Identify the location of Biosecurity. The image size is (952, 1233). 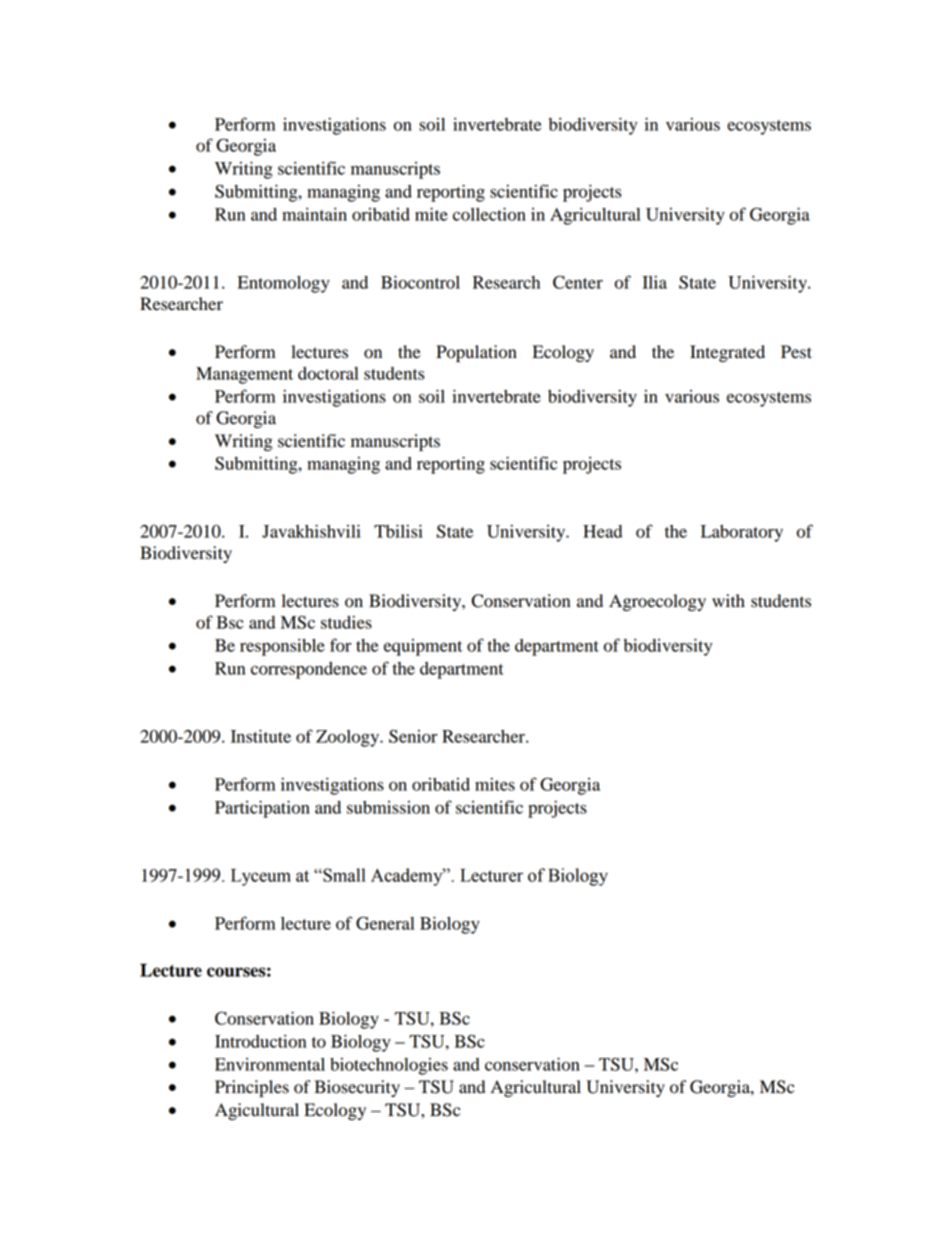
(357, 1088).
